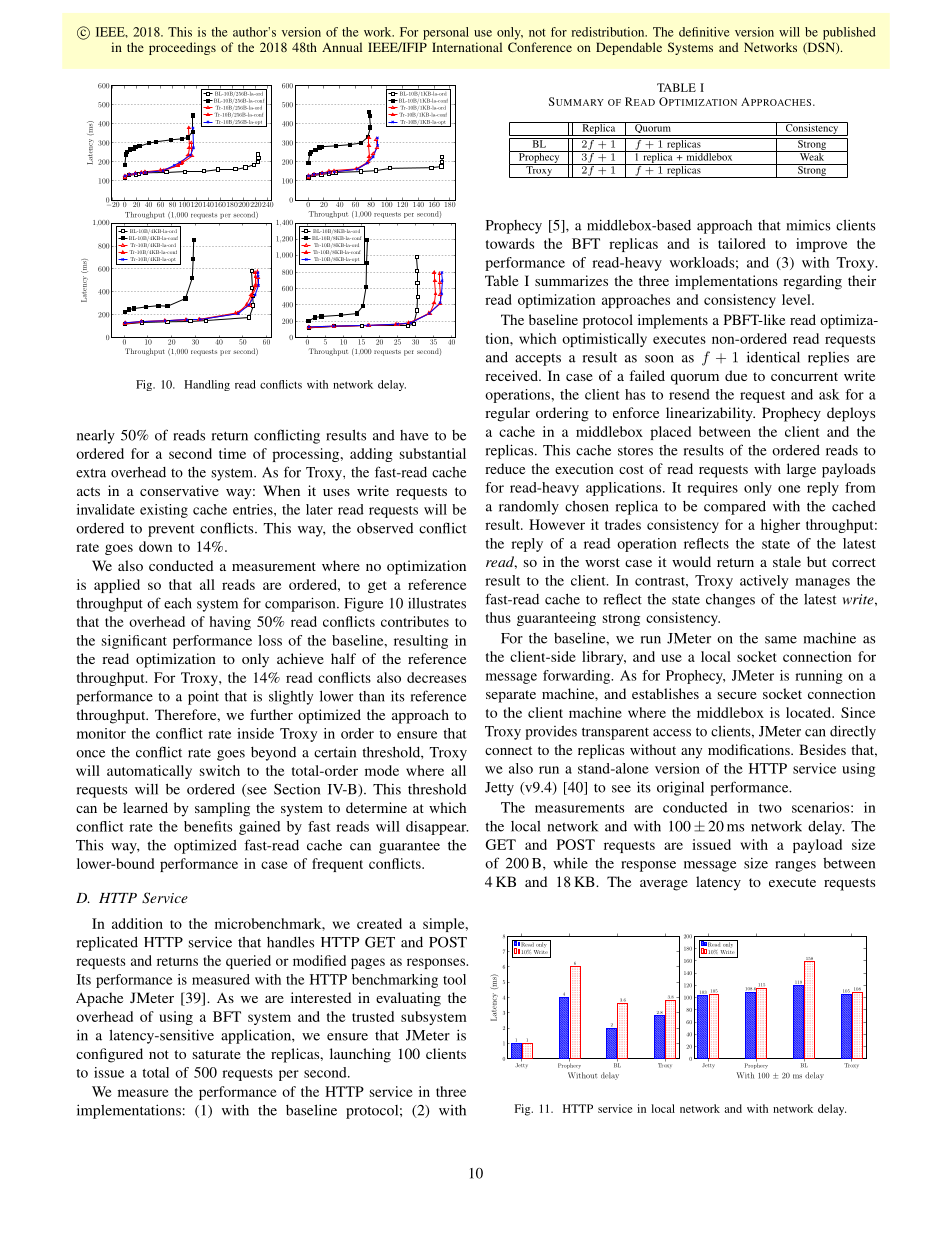 This screenshot has height=1233, width=952. What do you see at coordinates (446, 33) in the screenshot?
I see `personal` at bounding box center [446, 33].
